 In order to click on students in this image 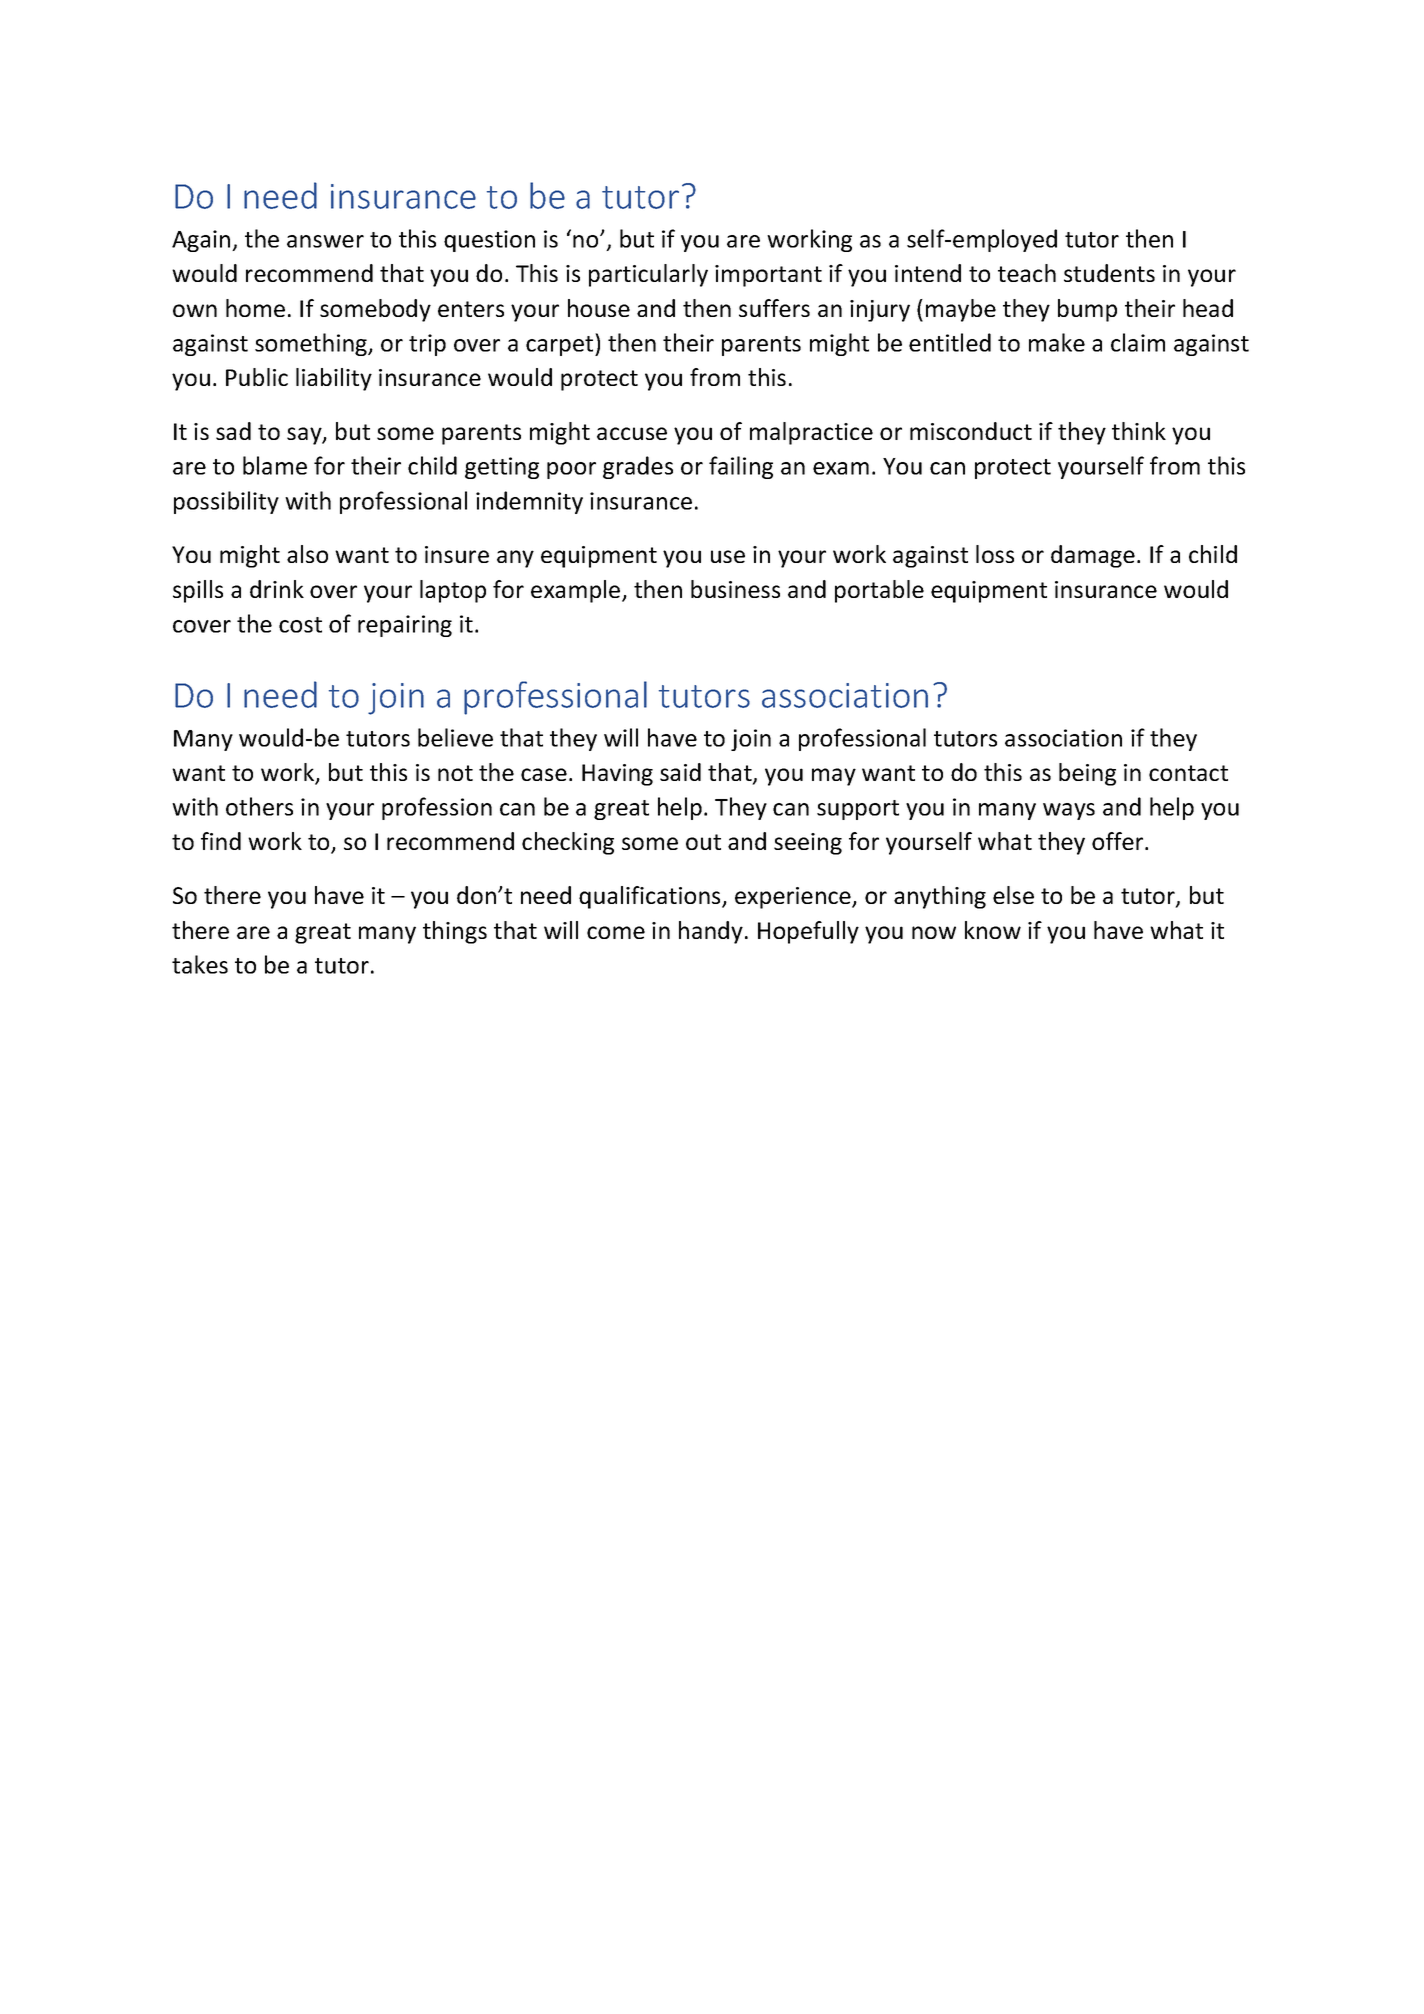, I will do `click(1109, 273)`.
